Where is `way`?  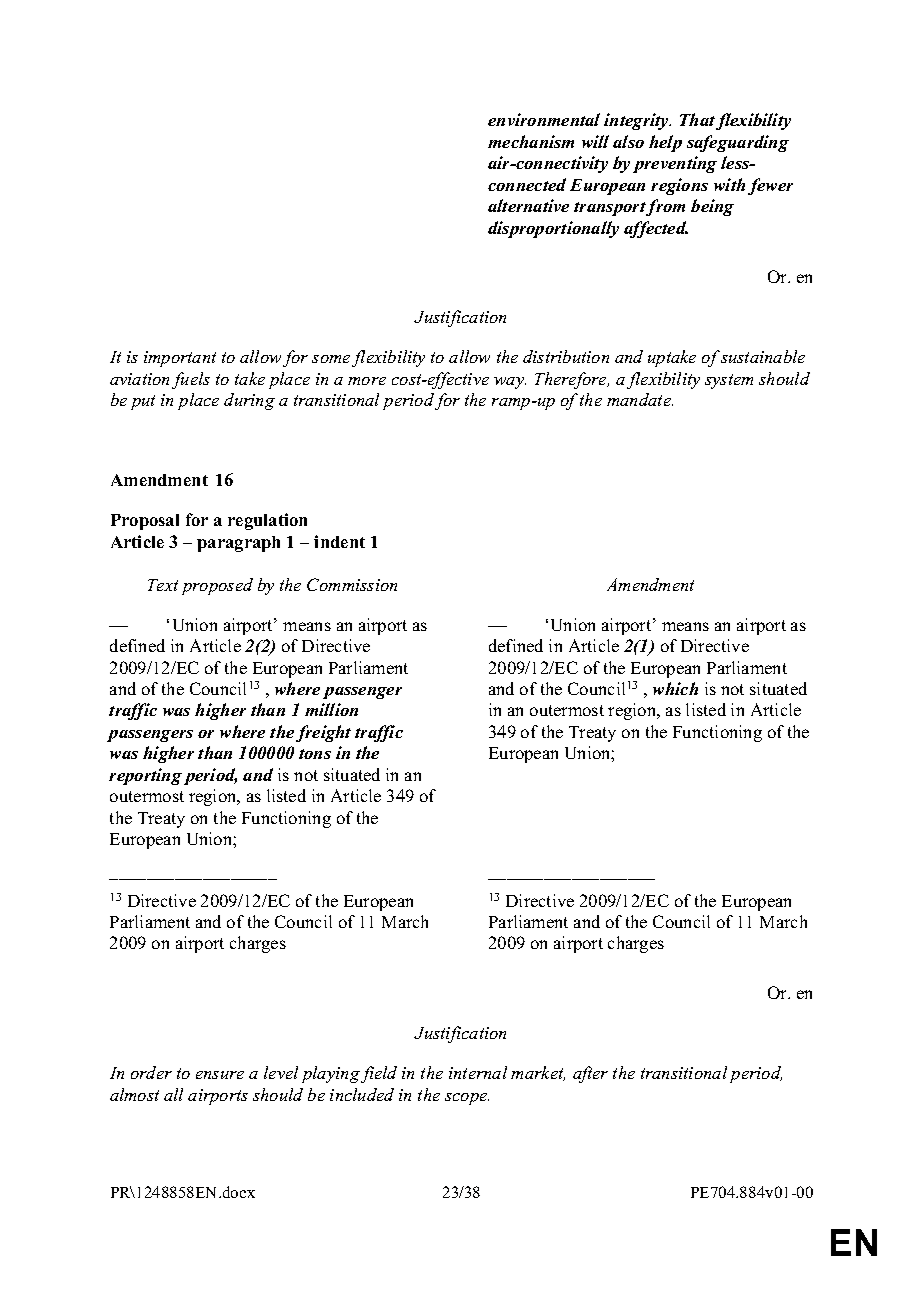
way is located at coordinates (510, 383).
